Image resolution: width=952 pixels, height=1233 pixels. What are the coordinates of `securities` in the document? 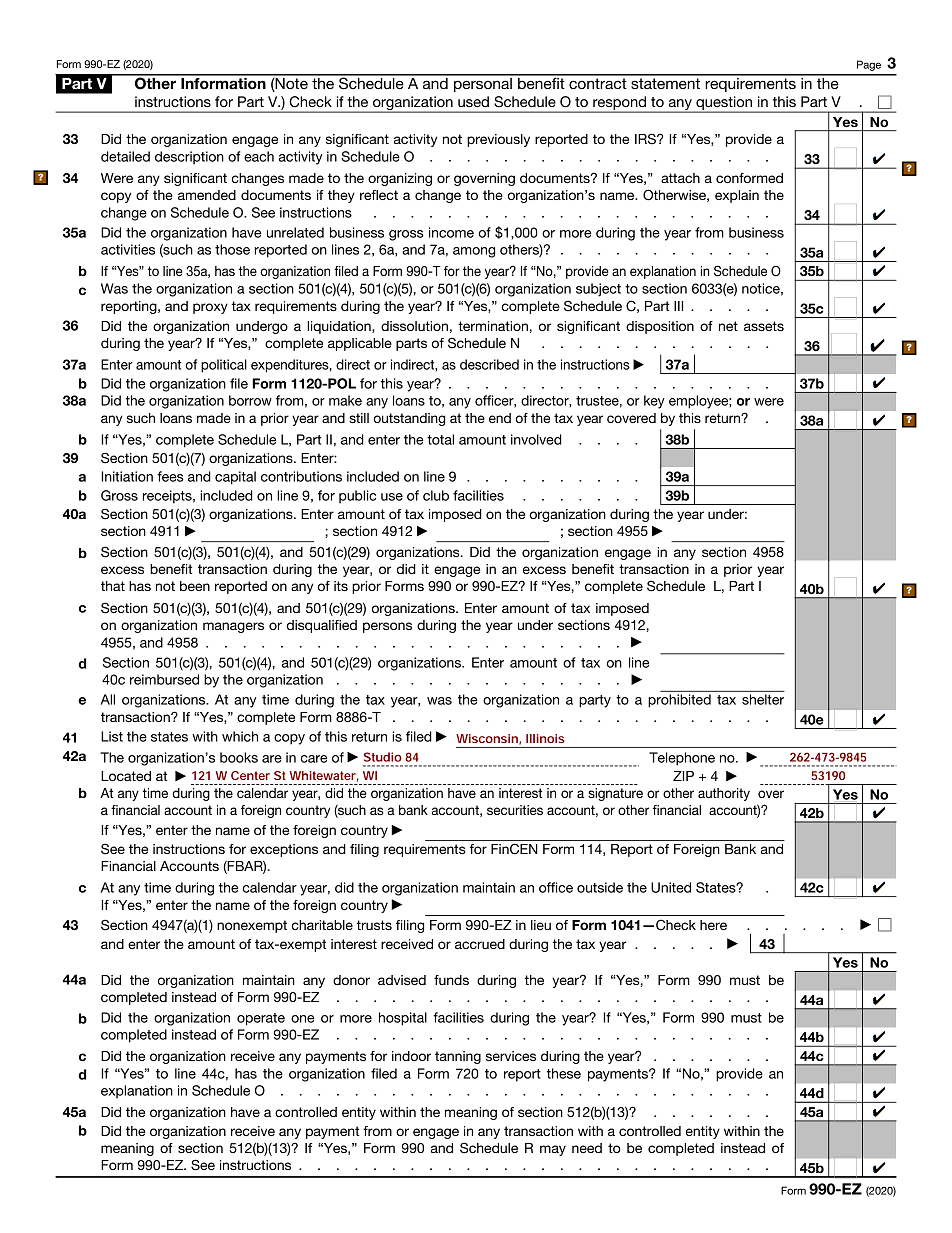 It's located at (515, 810).
